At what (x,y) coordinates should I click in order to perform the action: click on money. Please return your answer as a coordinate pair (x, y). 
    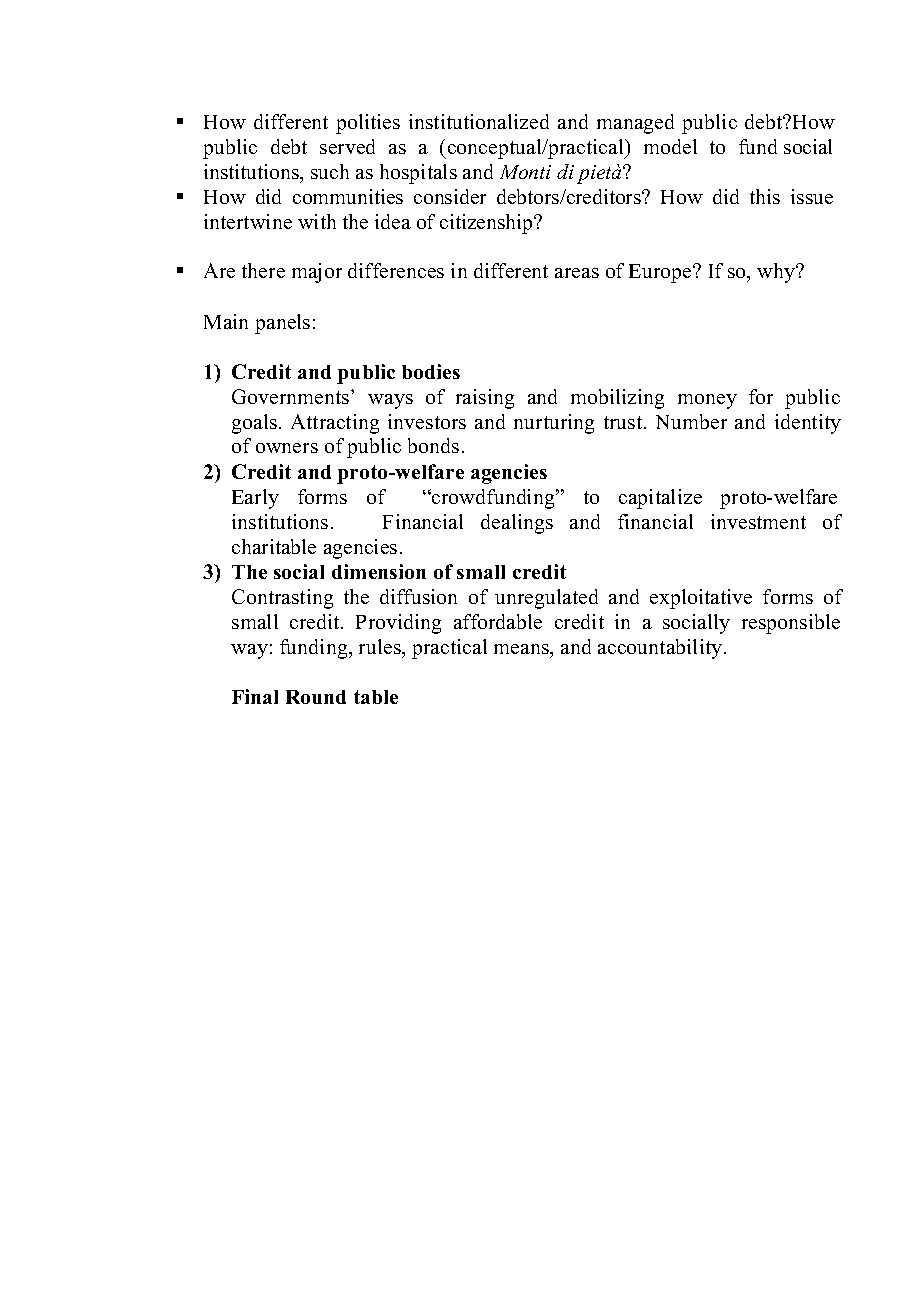
    Looking at the image, I should click on (707, 401).
